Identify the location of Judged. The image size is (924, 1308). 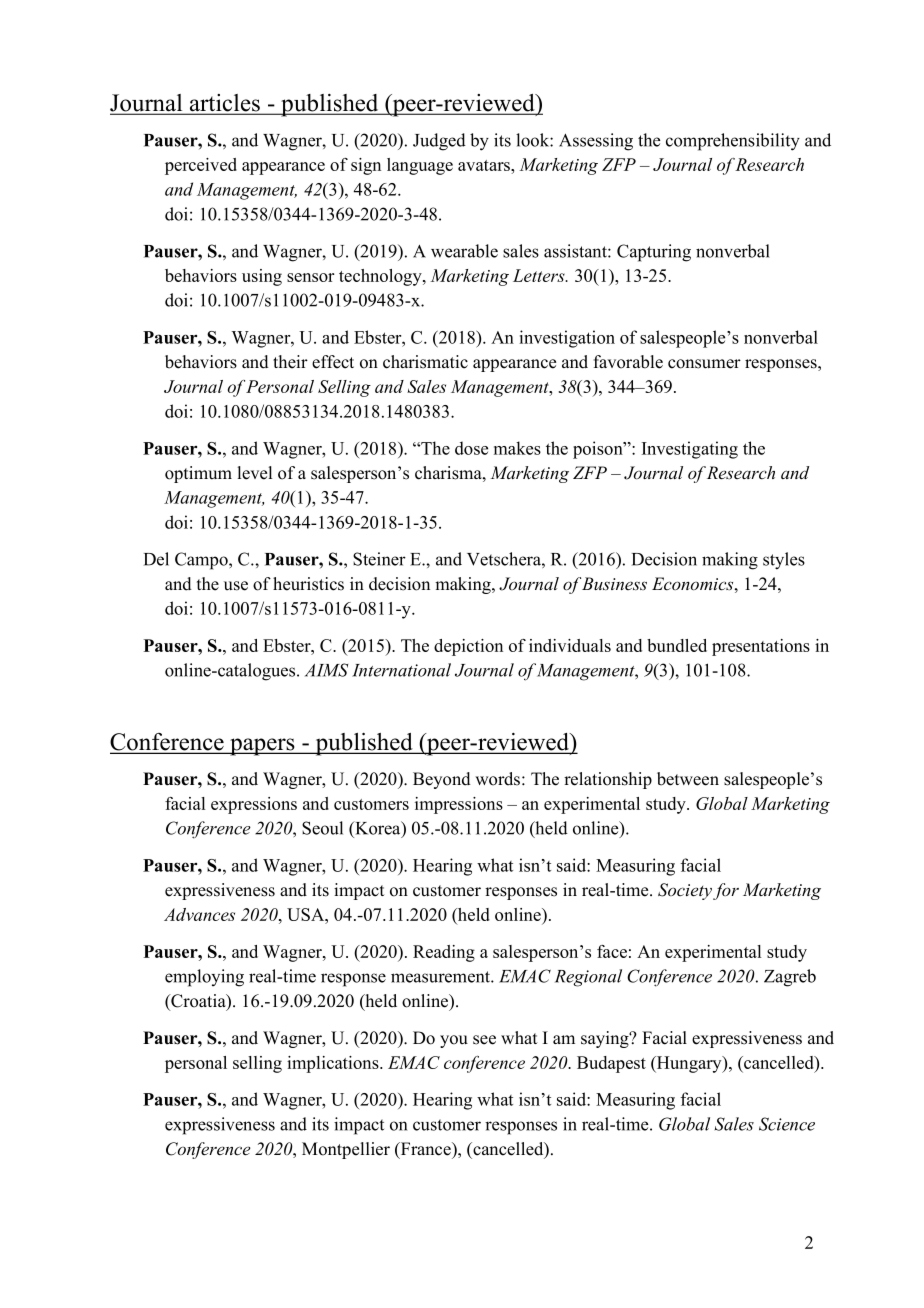
(439, 142).
